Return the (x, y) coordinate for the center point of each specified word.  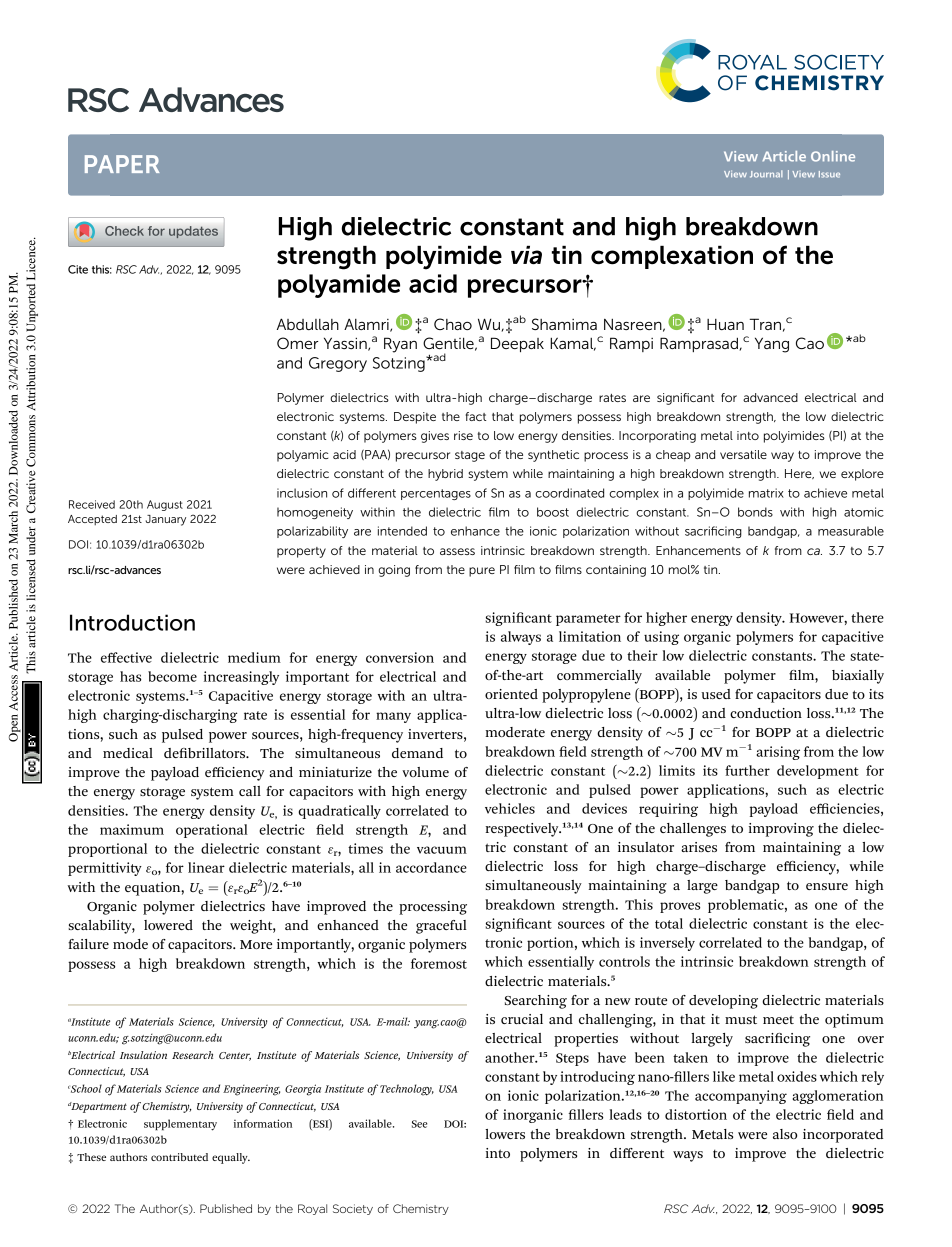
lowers (505, 1134)
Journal (766, 174)
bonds (755, 512)
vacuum (442, 850)
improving (781, 830)
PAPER (122, 164)
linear (206, 867)
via (526, 255)
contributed (179, 1157)
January (166, 520)
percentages (436, 494)
